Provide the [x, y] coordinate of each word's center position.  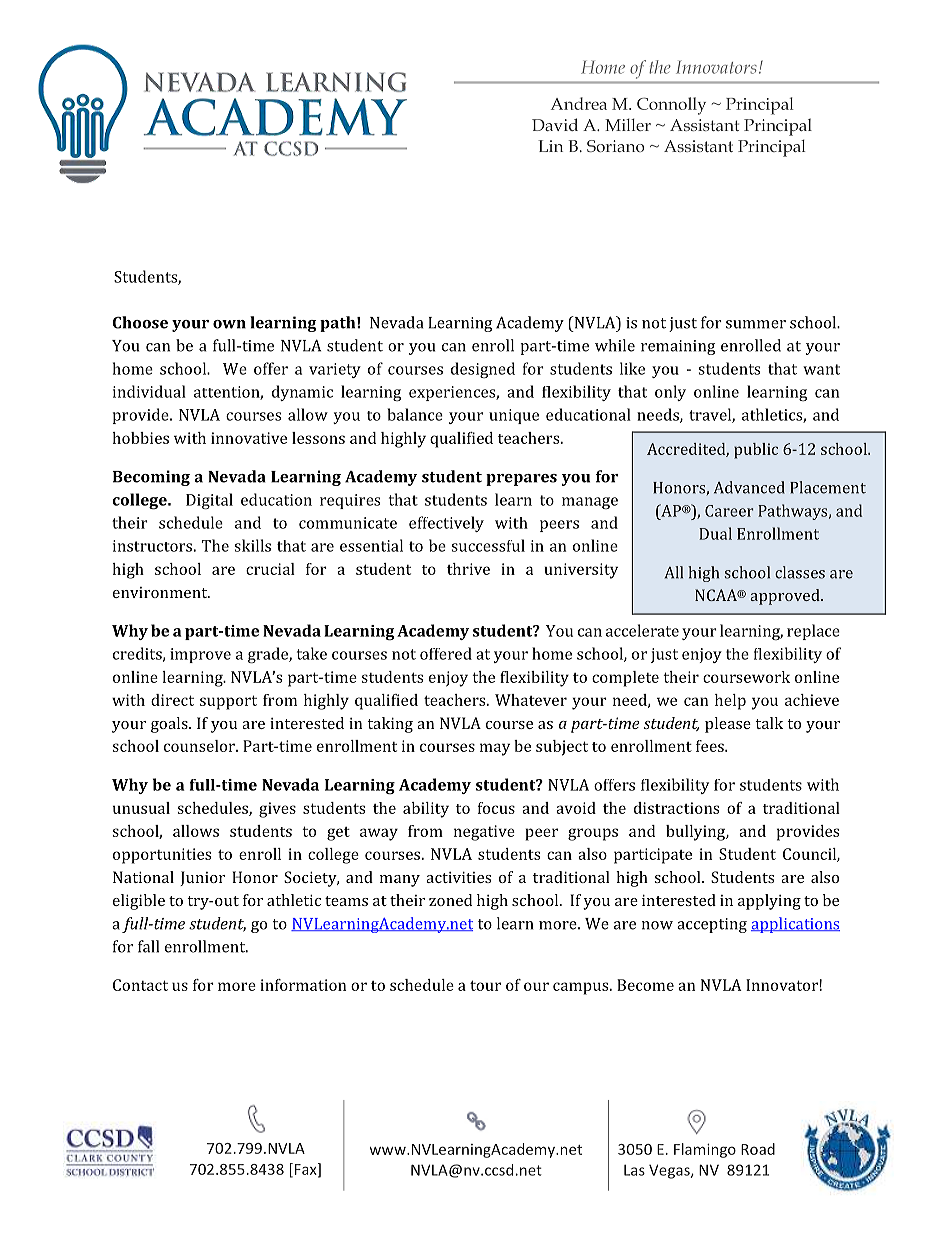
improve [200, 655]
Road [758, 1149]
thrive [468, 569]
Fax [307, 1170]
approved [786, 597]
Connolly [671, 106]
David [555, 124]
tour [485, 985]
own [229, 324]
